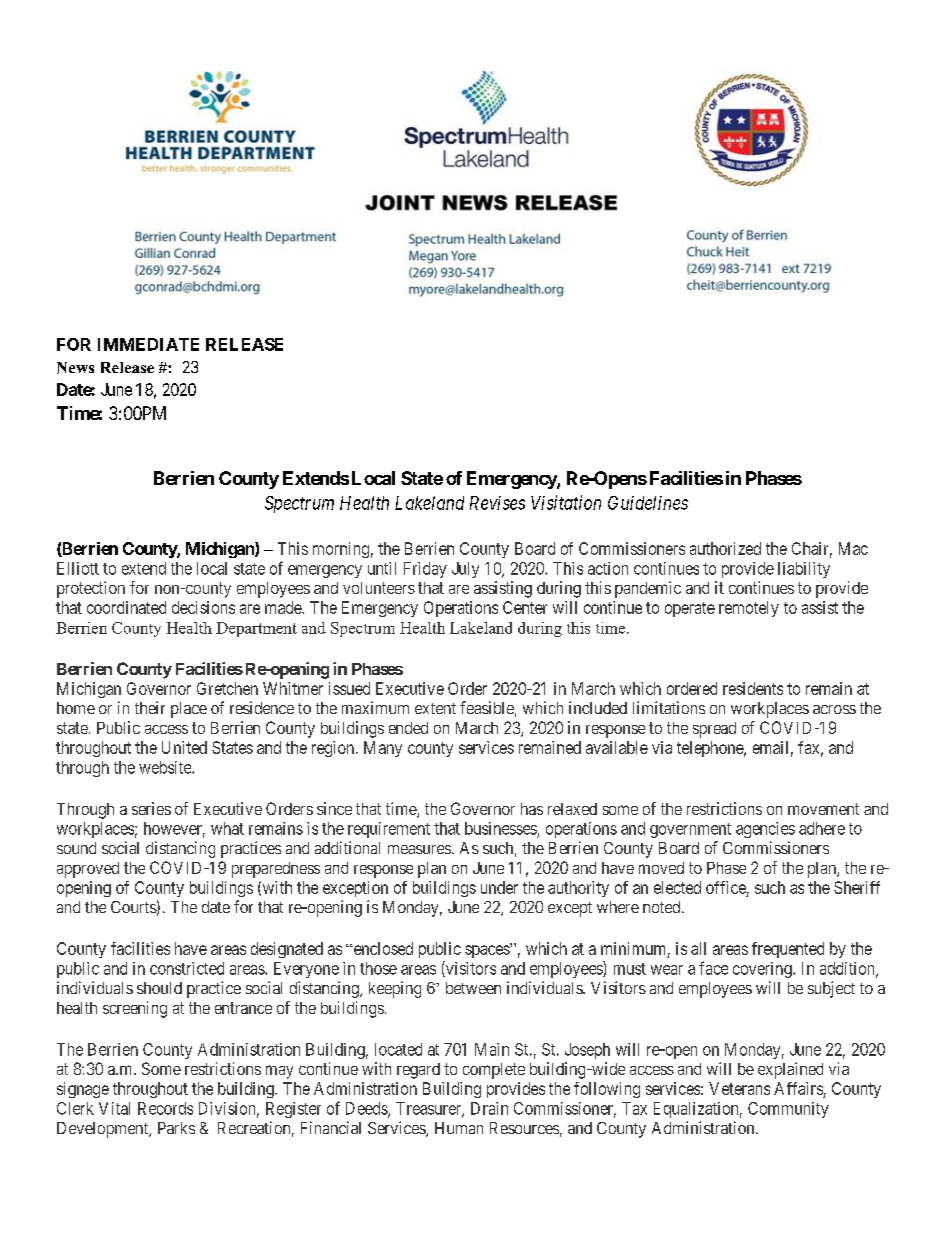 This page has width=952, height=1233. Describe the element at coordinates (165, 1108) in the page. I see `Records` at that location.
